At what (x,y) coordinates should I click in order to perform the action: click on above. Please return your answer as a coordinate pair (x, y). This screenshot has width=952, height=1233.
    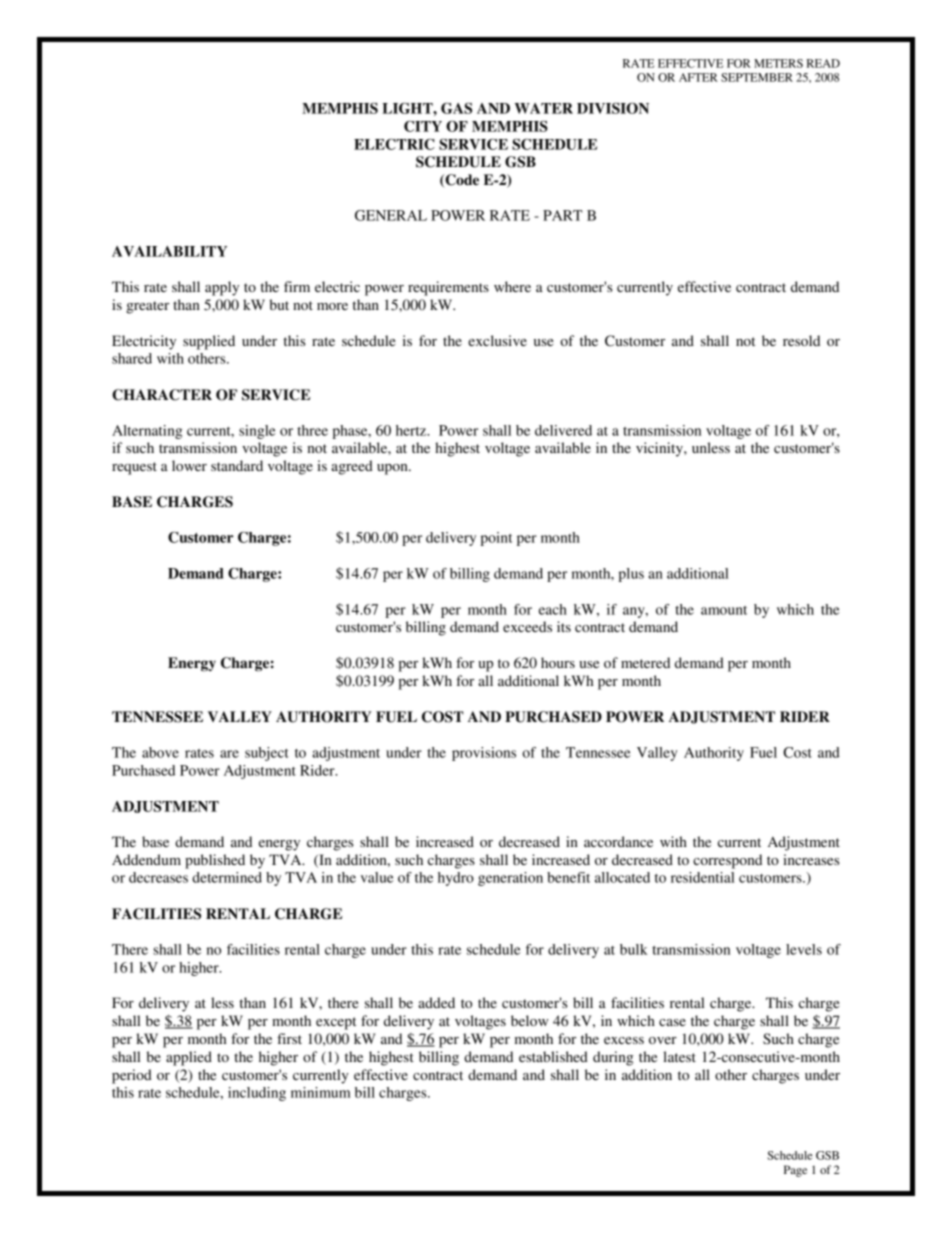
    Looking at the image, I should click on (160, 752).
